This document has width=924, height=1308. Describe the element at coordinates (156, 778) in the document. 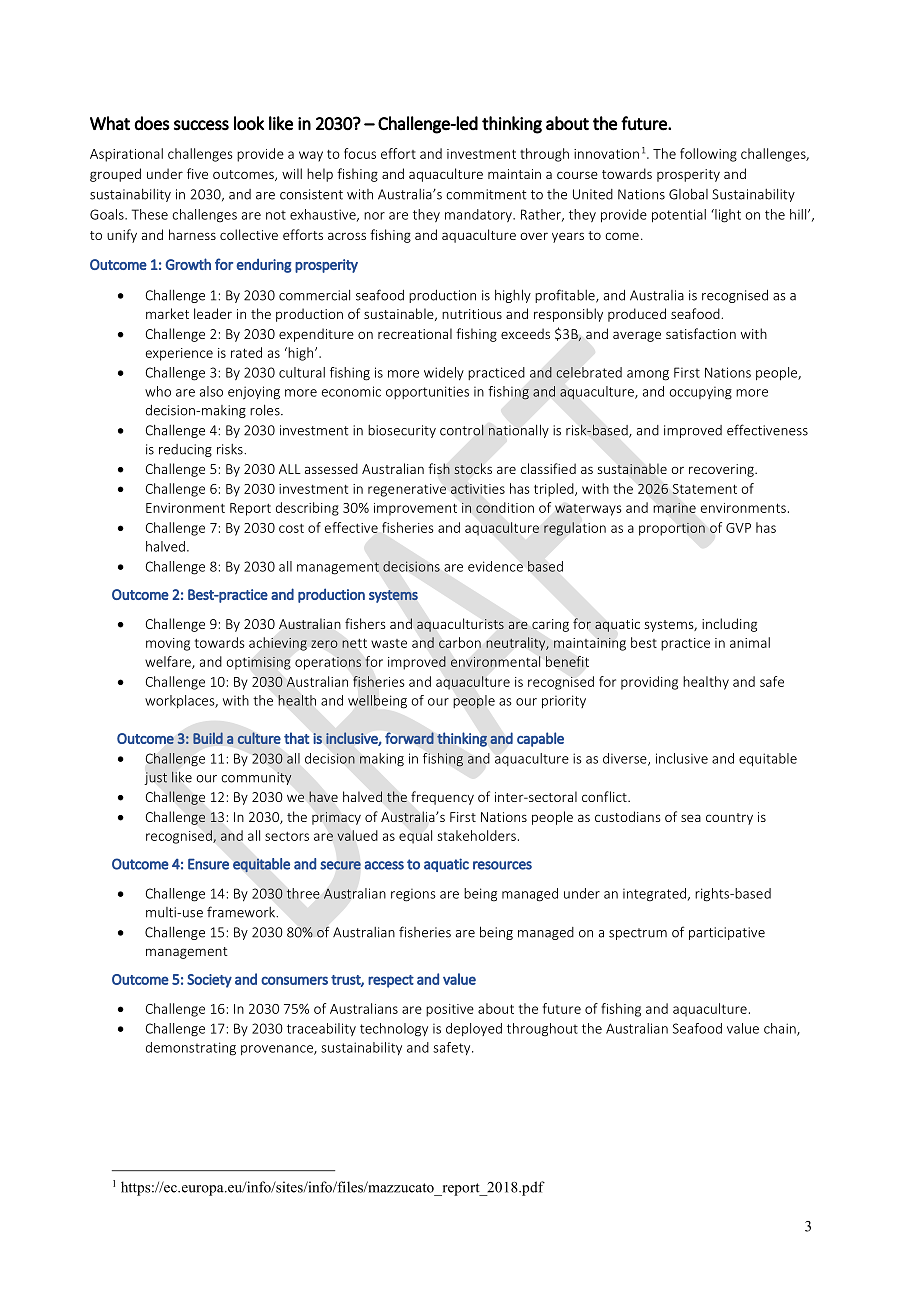

I see `just` at that location.
